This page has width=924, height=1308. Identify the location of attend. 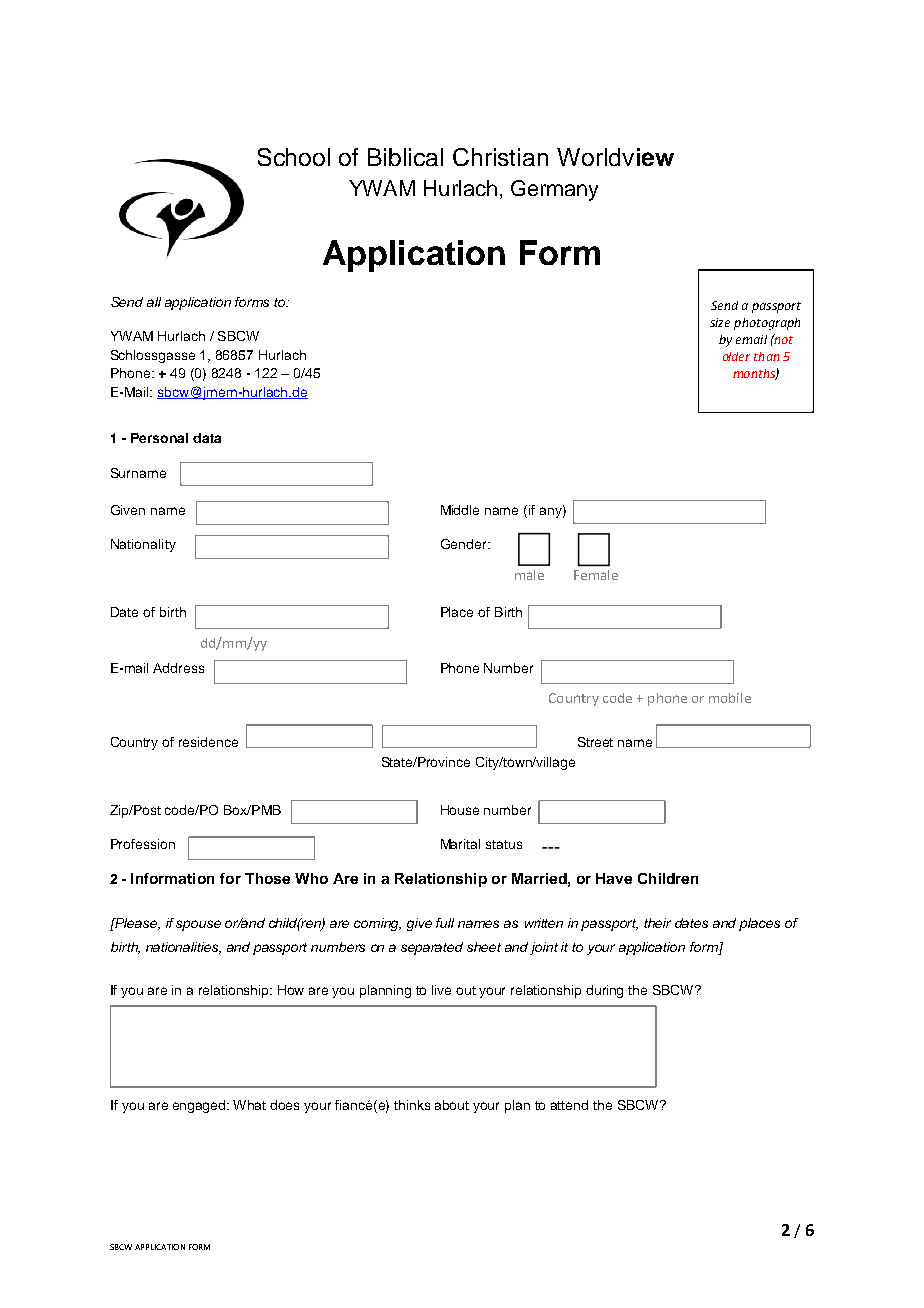
(569, 1105).
